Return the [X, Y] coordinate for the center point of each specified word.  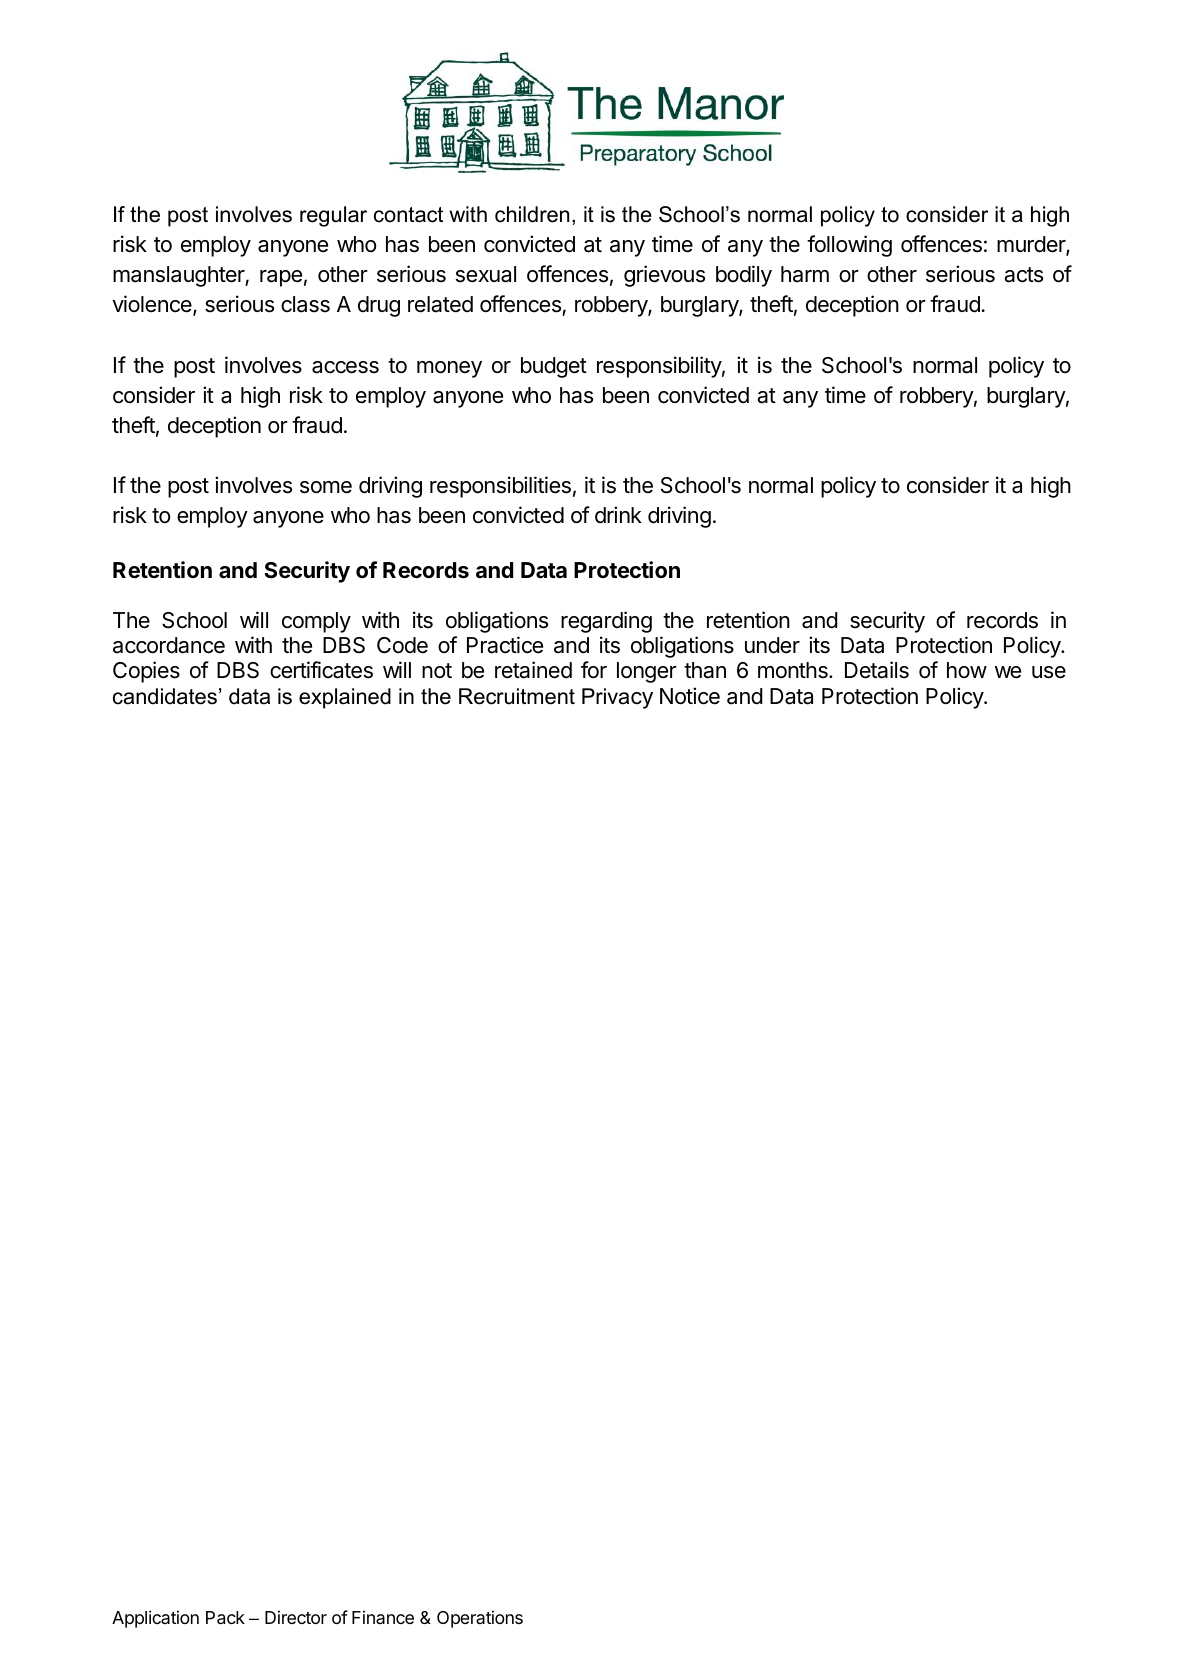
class [305, 304]
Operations [480, 1619]
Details [877, 670]
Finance [383, 1617]
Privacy [617, 698]
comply [316, 622]
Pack [225, 1618]
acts [1023, 275]
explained [345, 698]
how [967, 670]
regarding [606, 622]
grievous [664, 276]
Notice [690, 696]
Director [296, 1617]
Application [155, 1619]
